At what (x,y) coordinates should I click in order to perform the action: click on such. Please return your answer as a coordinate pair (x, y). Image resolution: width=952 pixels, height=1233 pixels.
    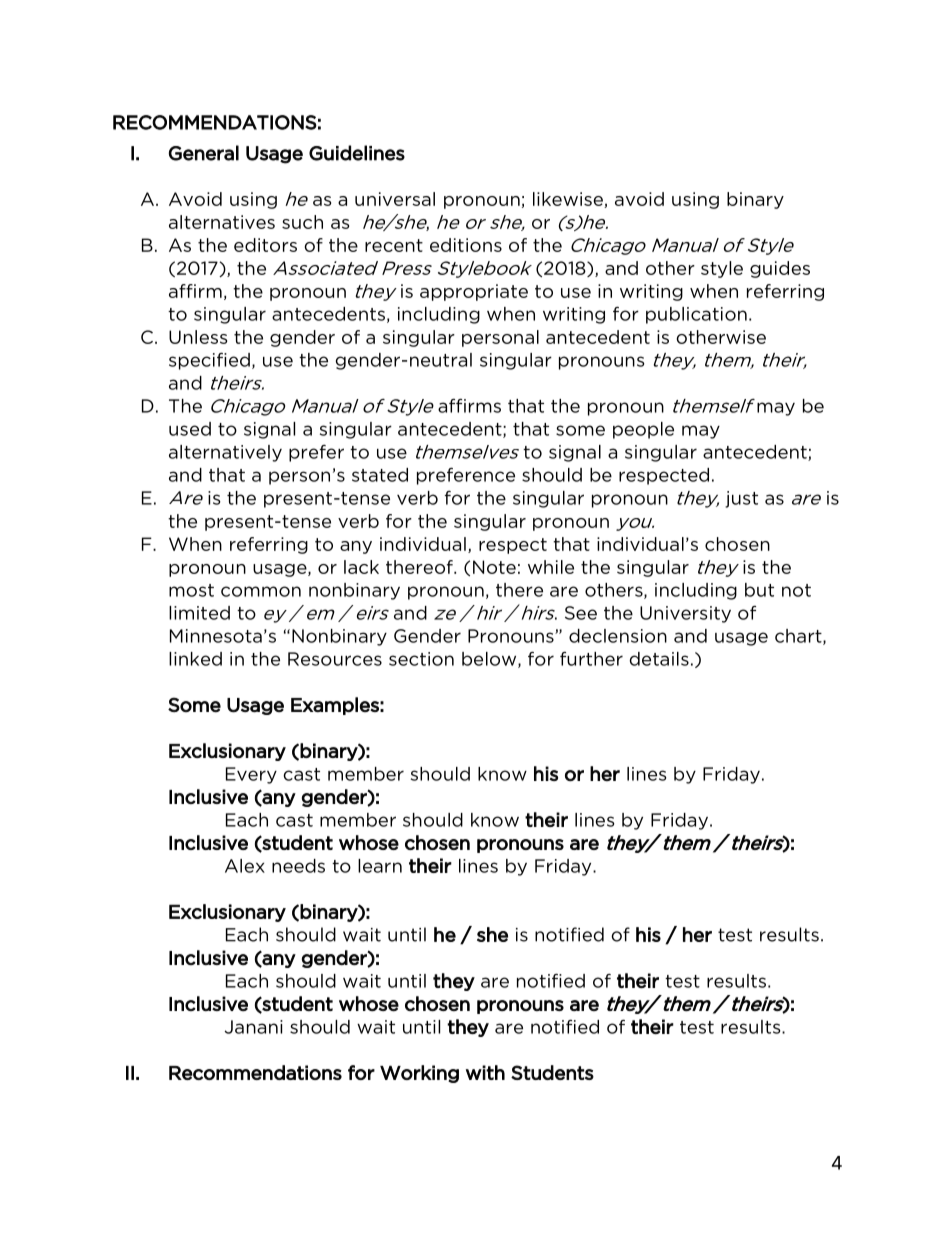
    Looking at the image, I should click on (302, 222).
